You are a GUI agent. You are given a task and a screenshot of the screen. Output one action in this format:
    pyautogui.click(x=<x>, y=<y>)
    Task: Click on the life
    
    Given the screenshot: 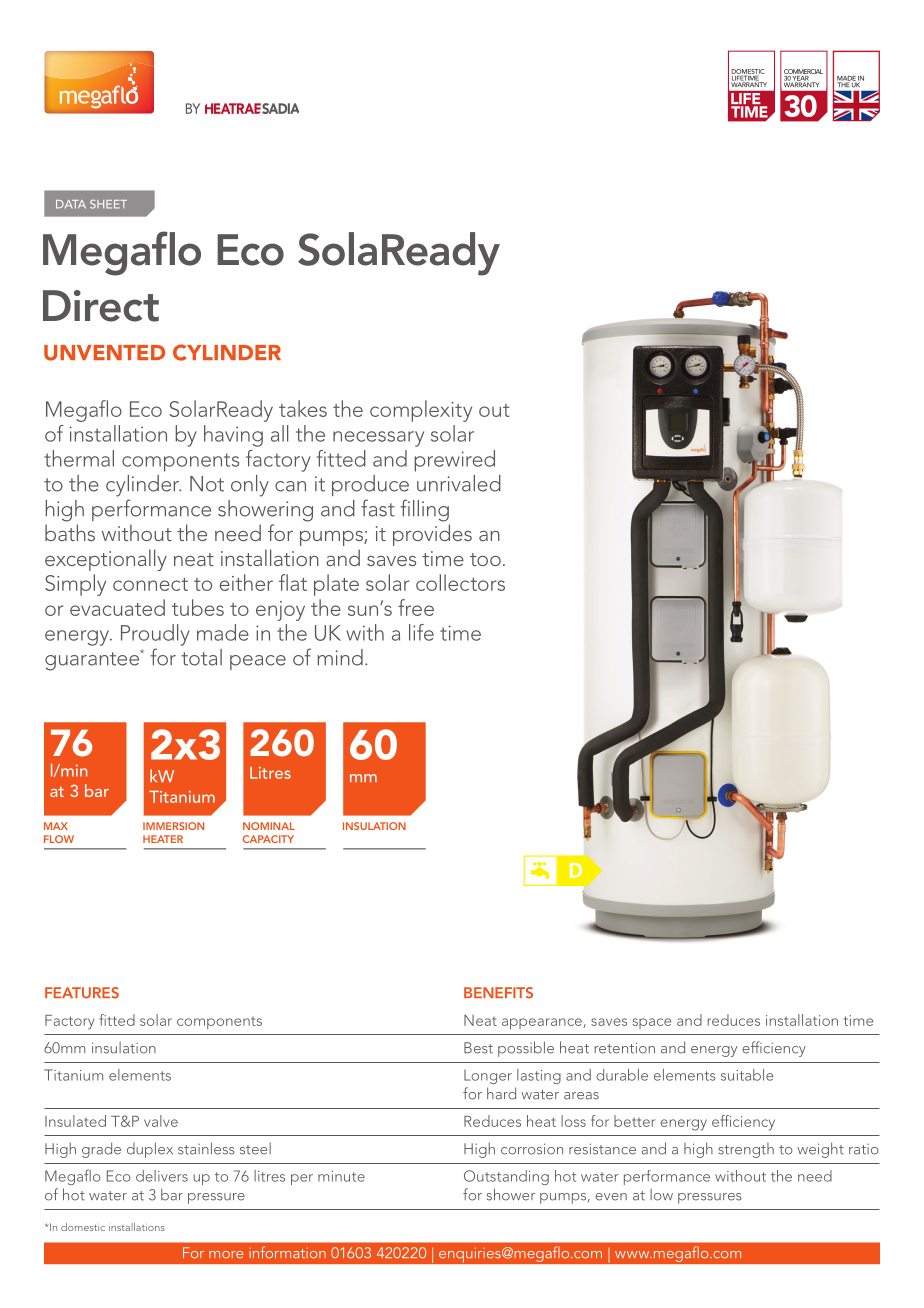 What is the action you would take?
    pyautogui.click(x=421, y=632)
